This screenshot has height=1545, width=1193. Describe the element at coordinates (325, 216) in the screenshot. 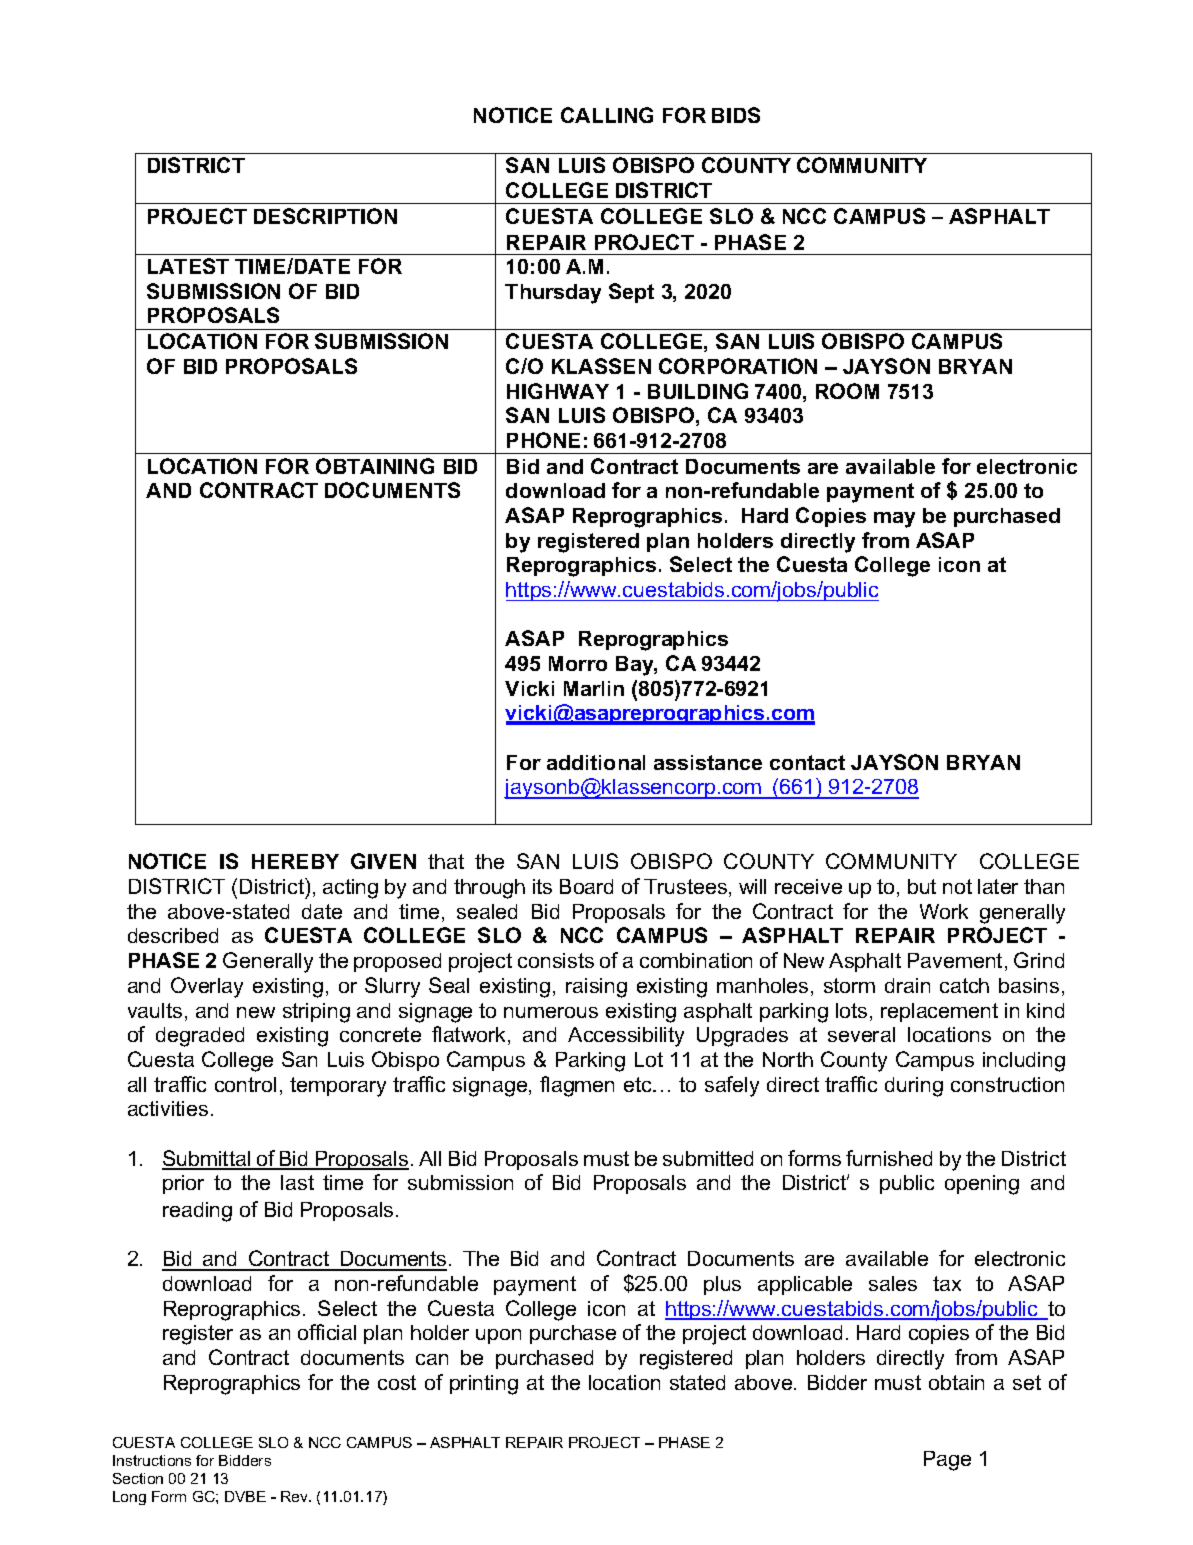

I see `DESCRIPTION` at that location.
